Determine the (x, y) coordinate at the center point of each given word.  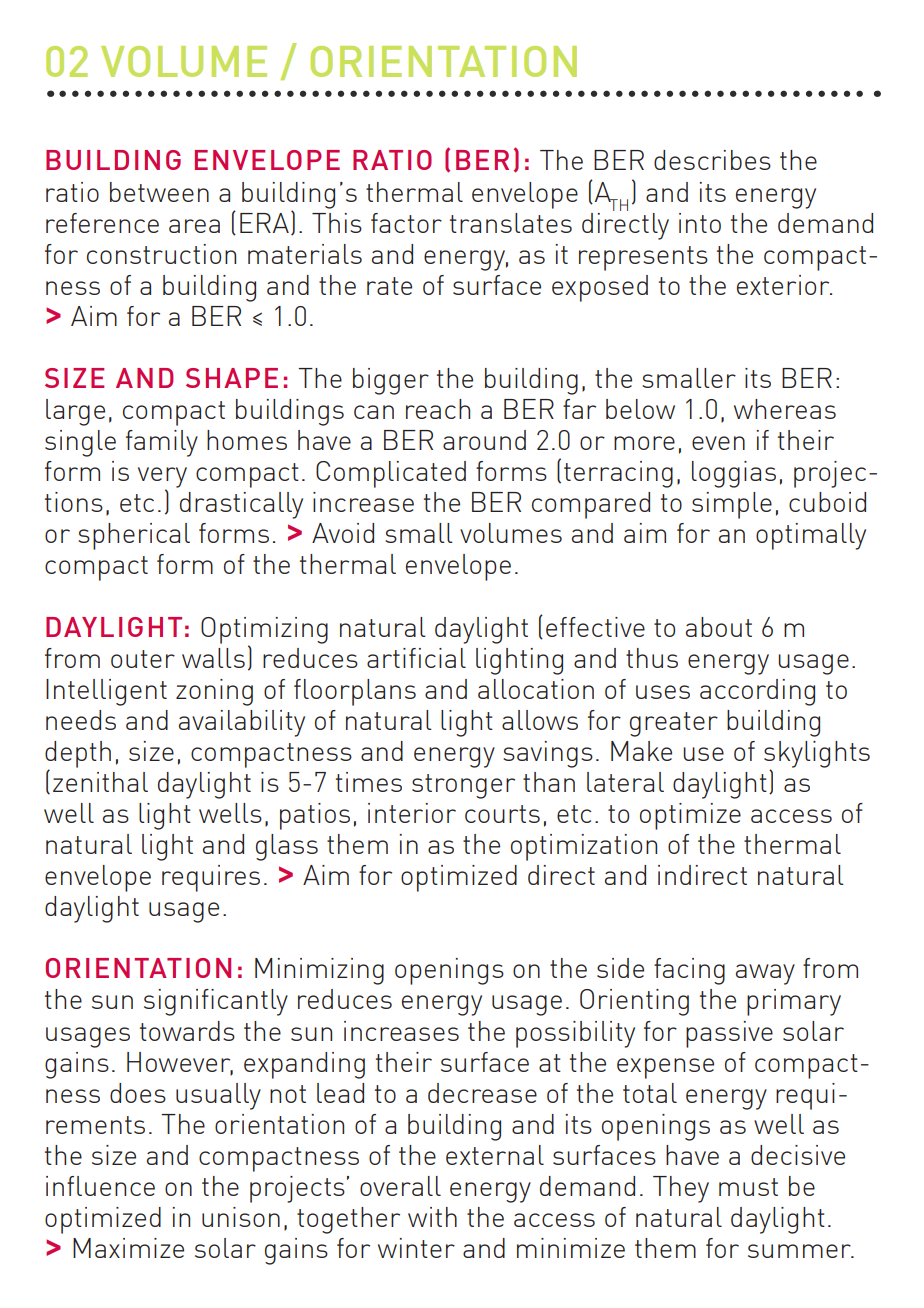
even (718, 443)
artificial (416, 658)
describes (712, 160)
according (757, 692)
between (159, 192)
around (484, 440)
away (765, 974)
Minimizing (319, 971)
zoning (214, 692)
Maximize (128, 1248)
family (162, 443)
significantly (216, 1002)
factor (406, 223)
